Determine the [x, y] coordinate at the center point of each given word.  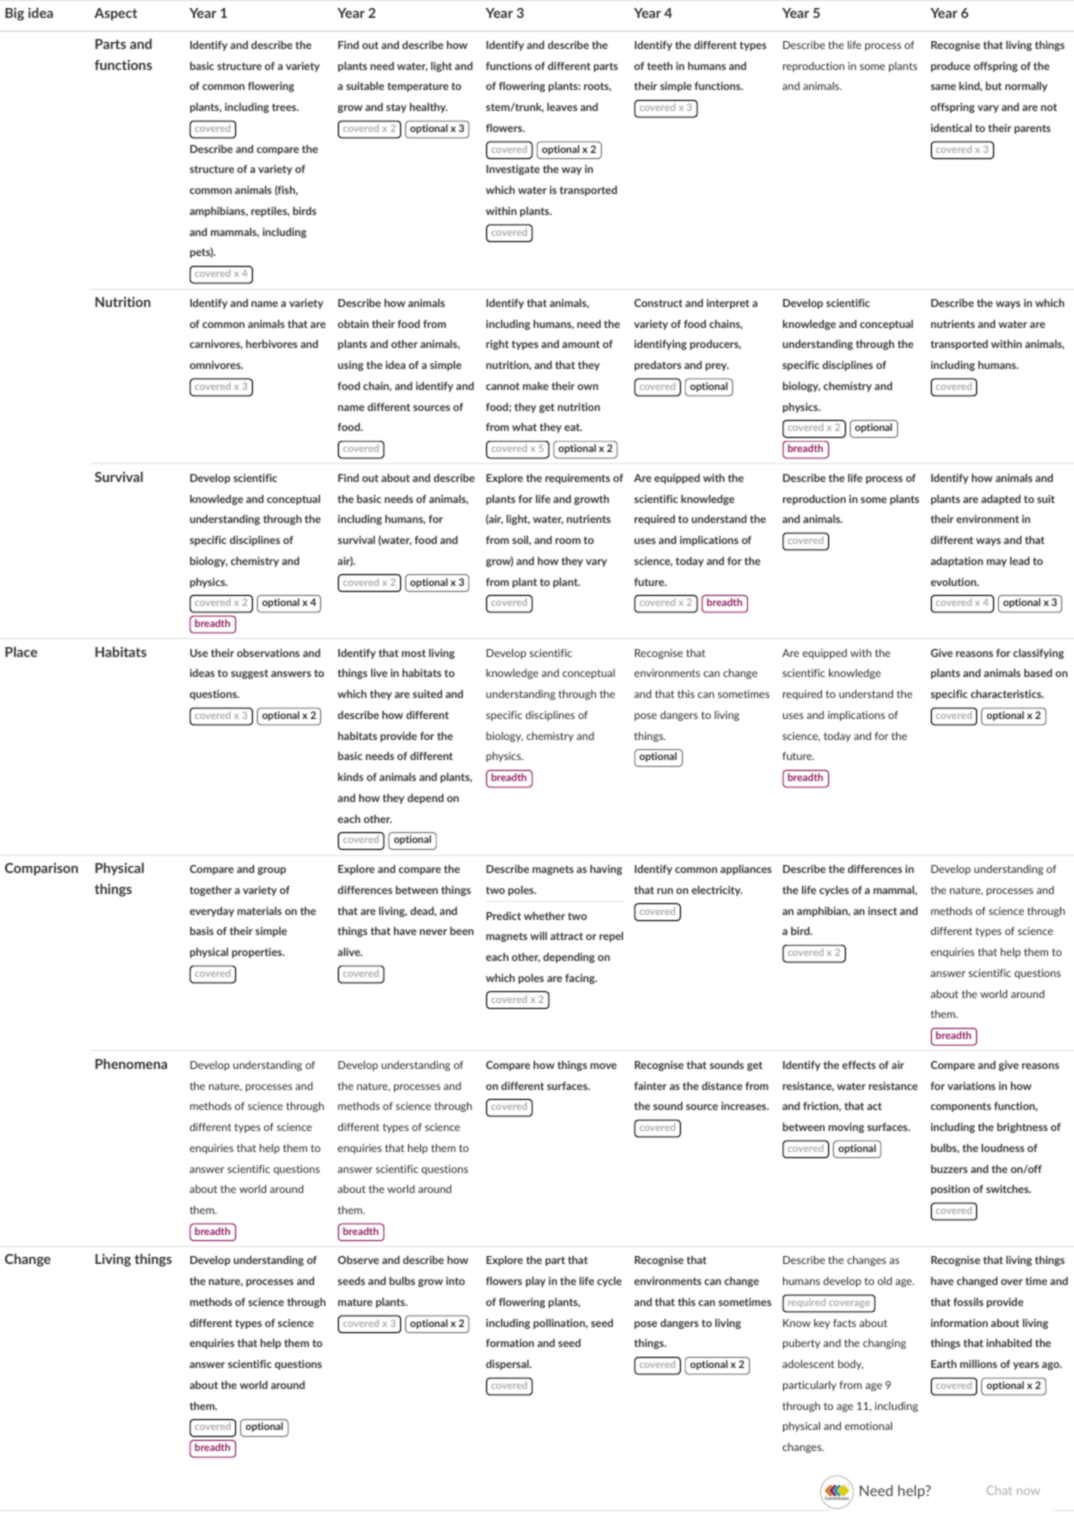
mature [355, 1302]
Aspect [115, 14]
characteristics [1007, 694]
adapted [1001, 500]
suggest [249, 674]
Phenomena [131, 1063]
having [606, 870]
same [943, 87]
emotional [868, 1426]
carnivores [216, 345]
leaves [562, 107]
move [603, 1066]
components [961, 1107]
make [536, 386]
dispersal [508, 1365]
